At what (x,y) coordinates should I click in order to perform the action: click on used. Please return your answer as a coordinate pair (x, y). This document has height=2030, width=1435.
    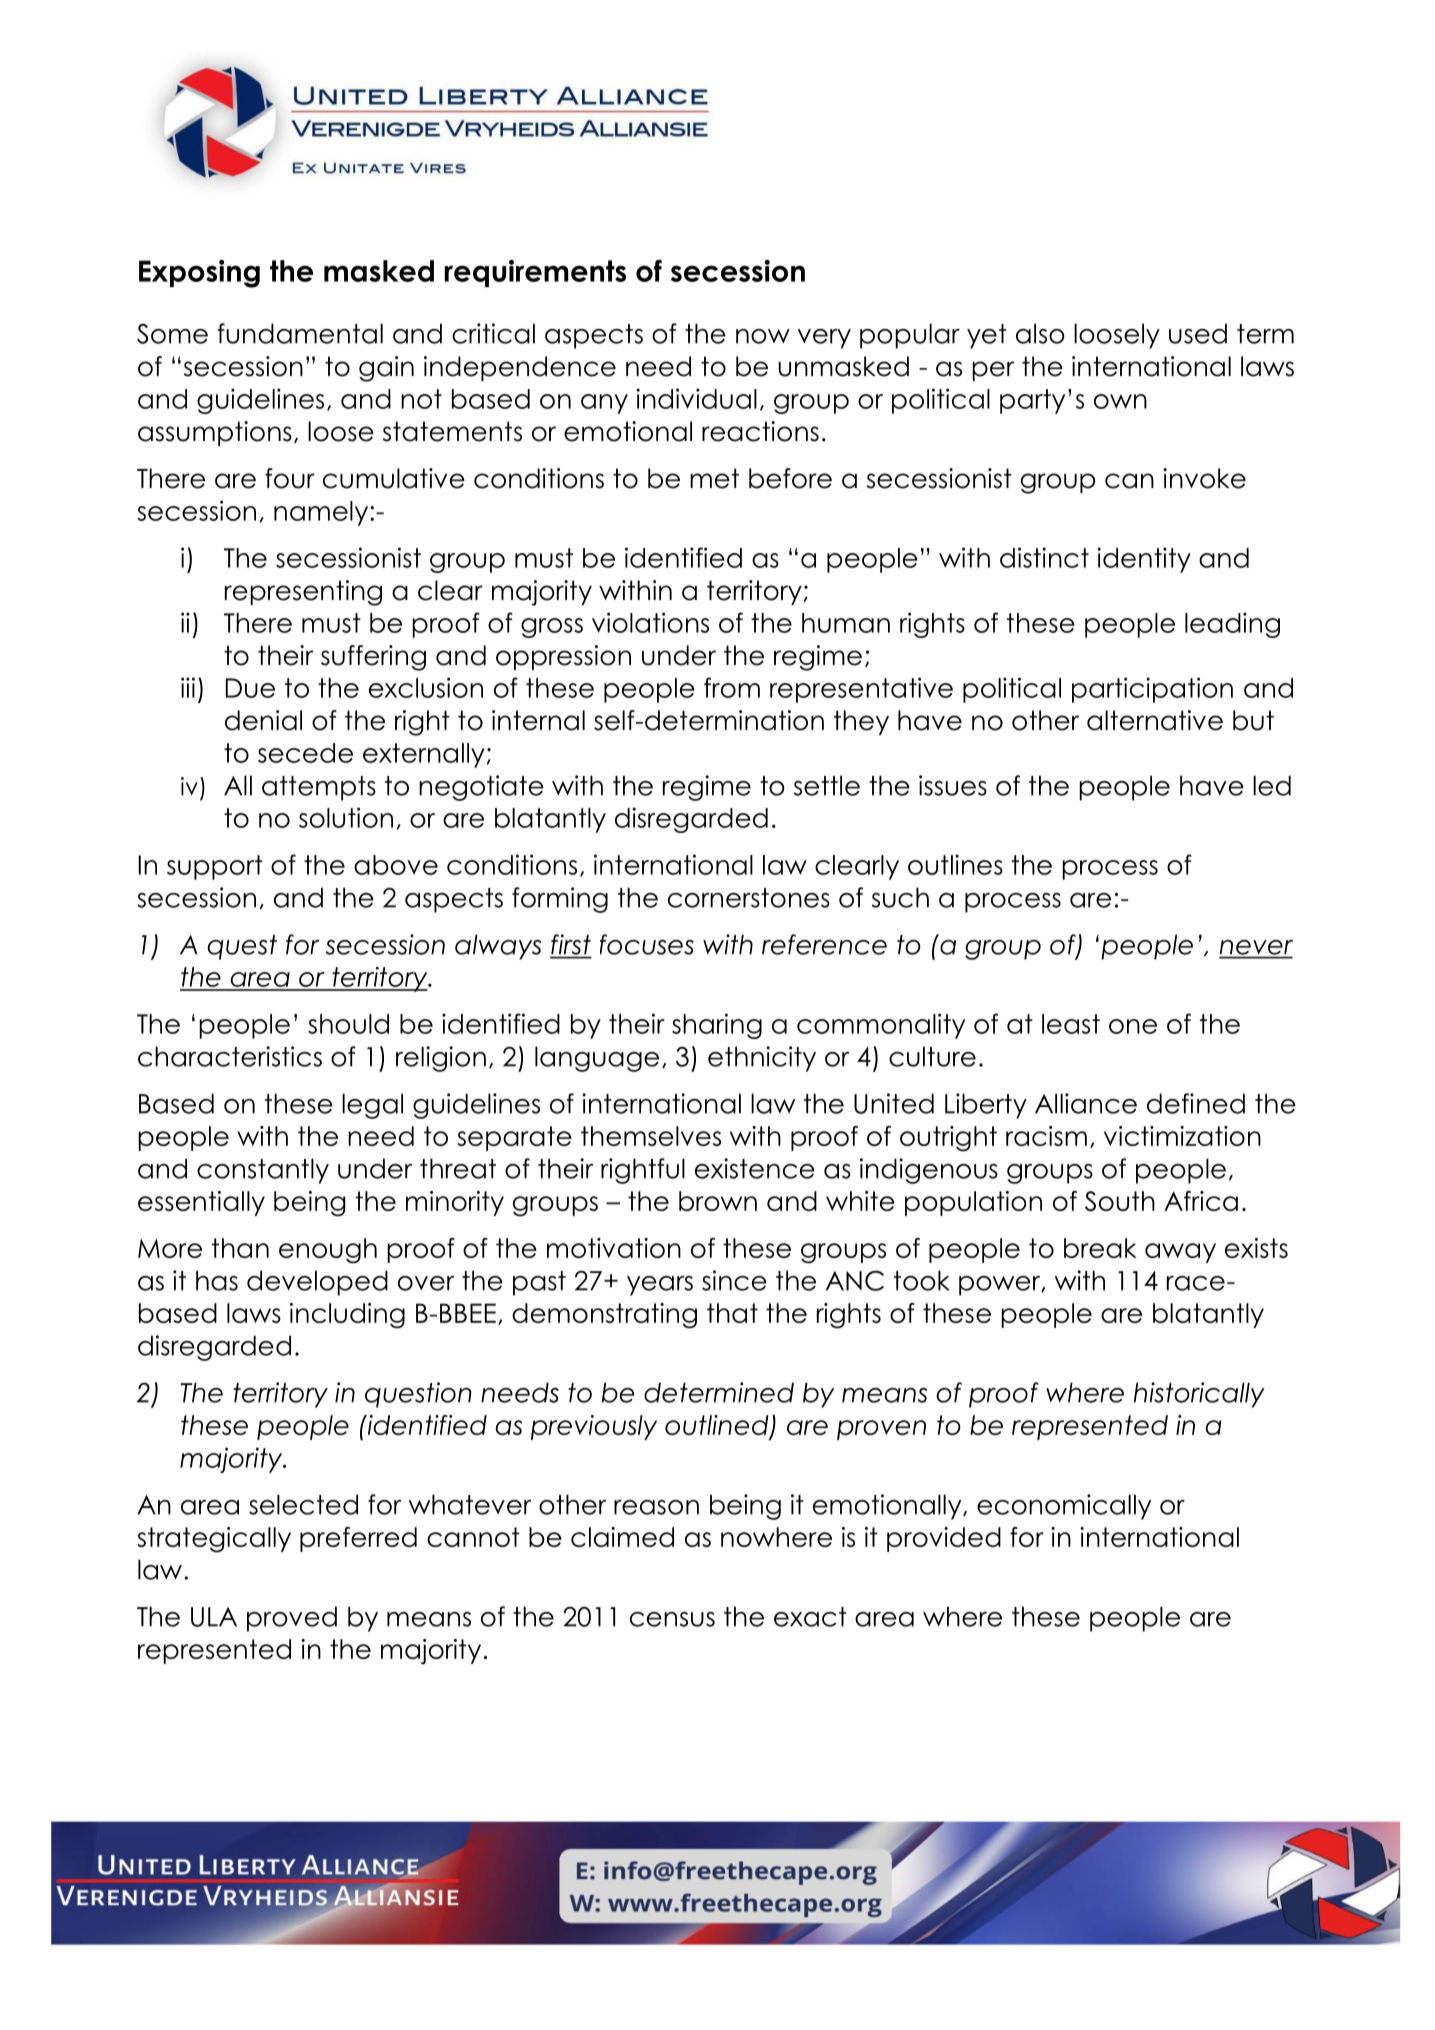
    Looking at the image, I should click on (1198, 333).
